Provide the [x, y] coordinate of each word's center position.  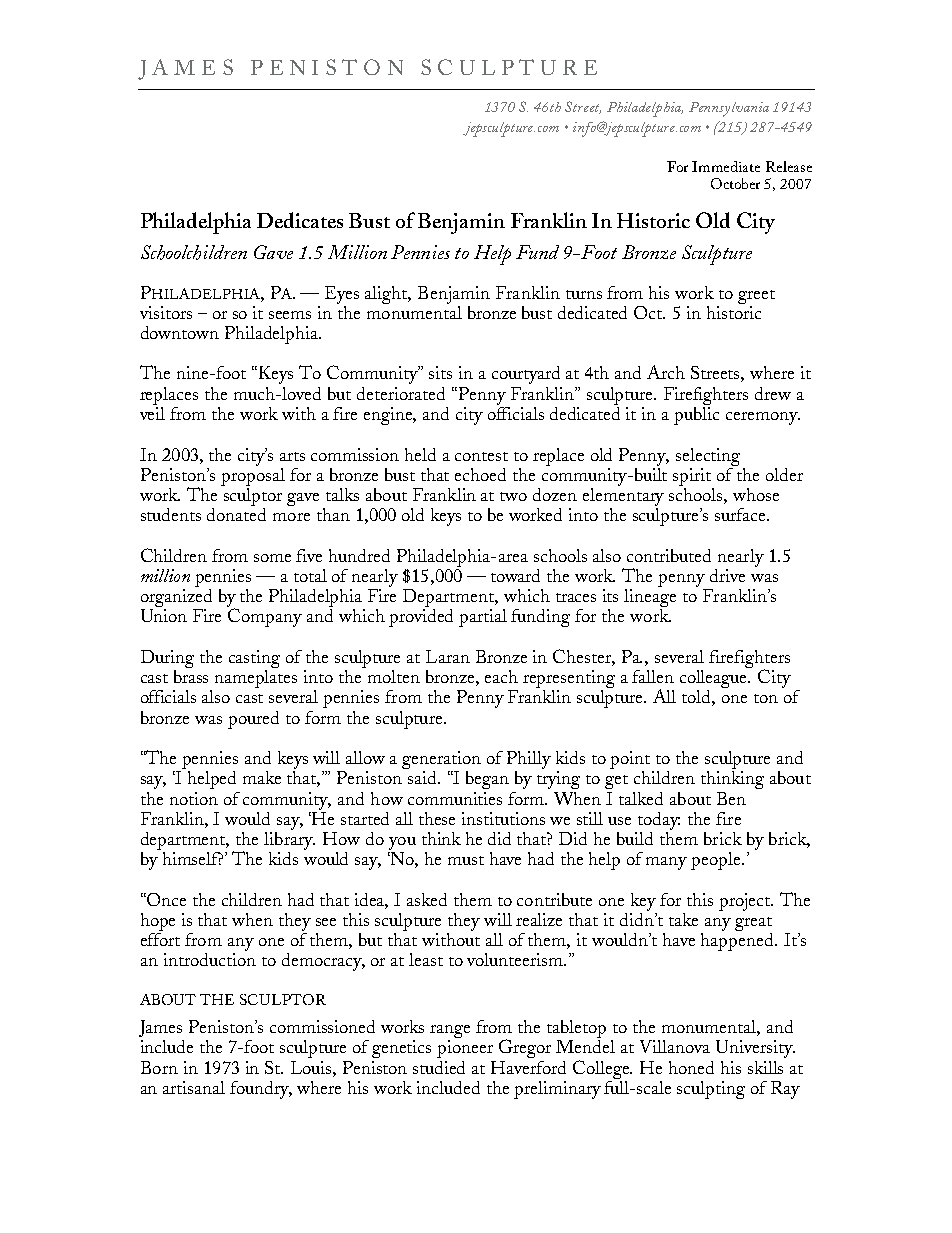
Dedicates [300, 220]
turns [584, 294]
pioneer [465, 1049]
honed [691, 1067]
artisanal [194, 1087]
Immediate [726, 166]
